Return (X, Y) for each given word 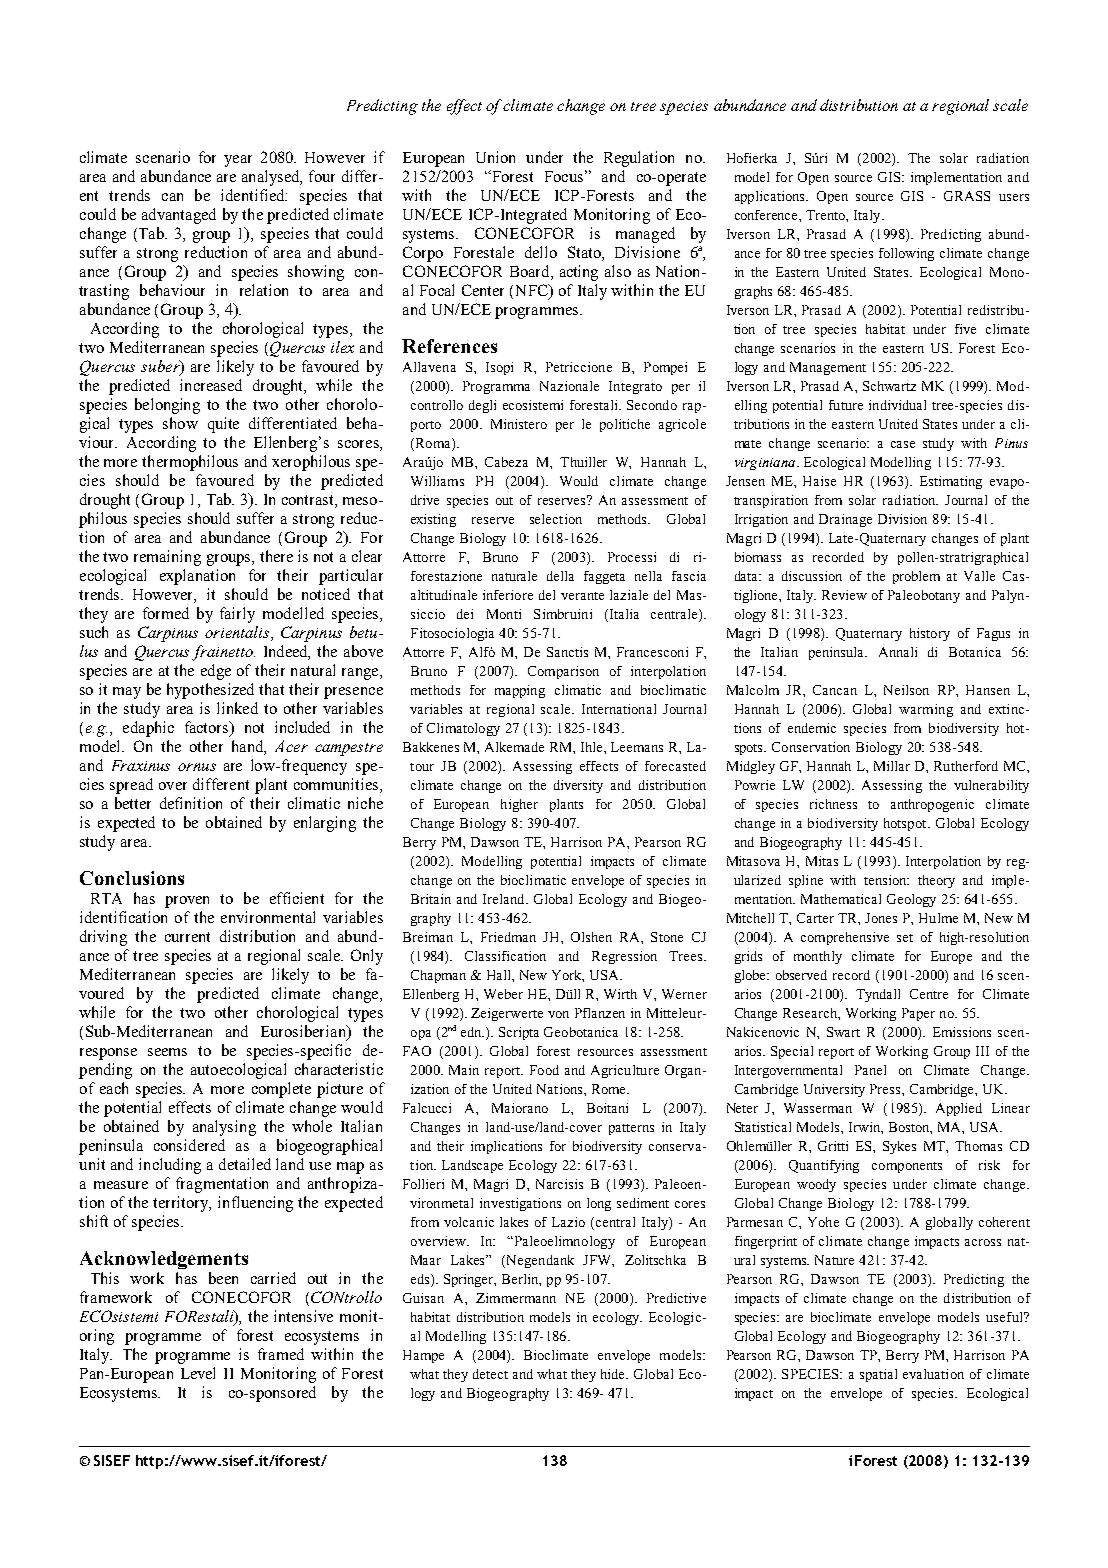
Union (495, 157)
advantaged (179, 216)
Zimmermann (516, 1298)
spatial (878, 1375)
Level (198, 1373)
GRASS (967, 196)
